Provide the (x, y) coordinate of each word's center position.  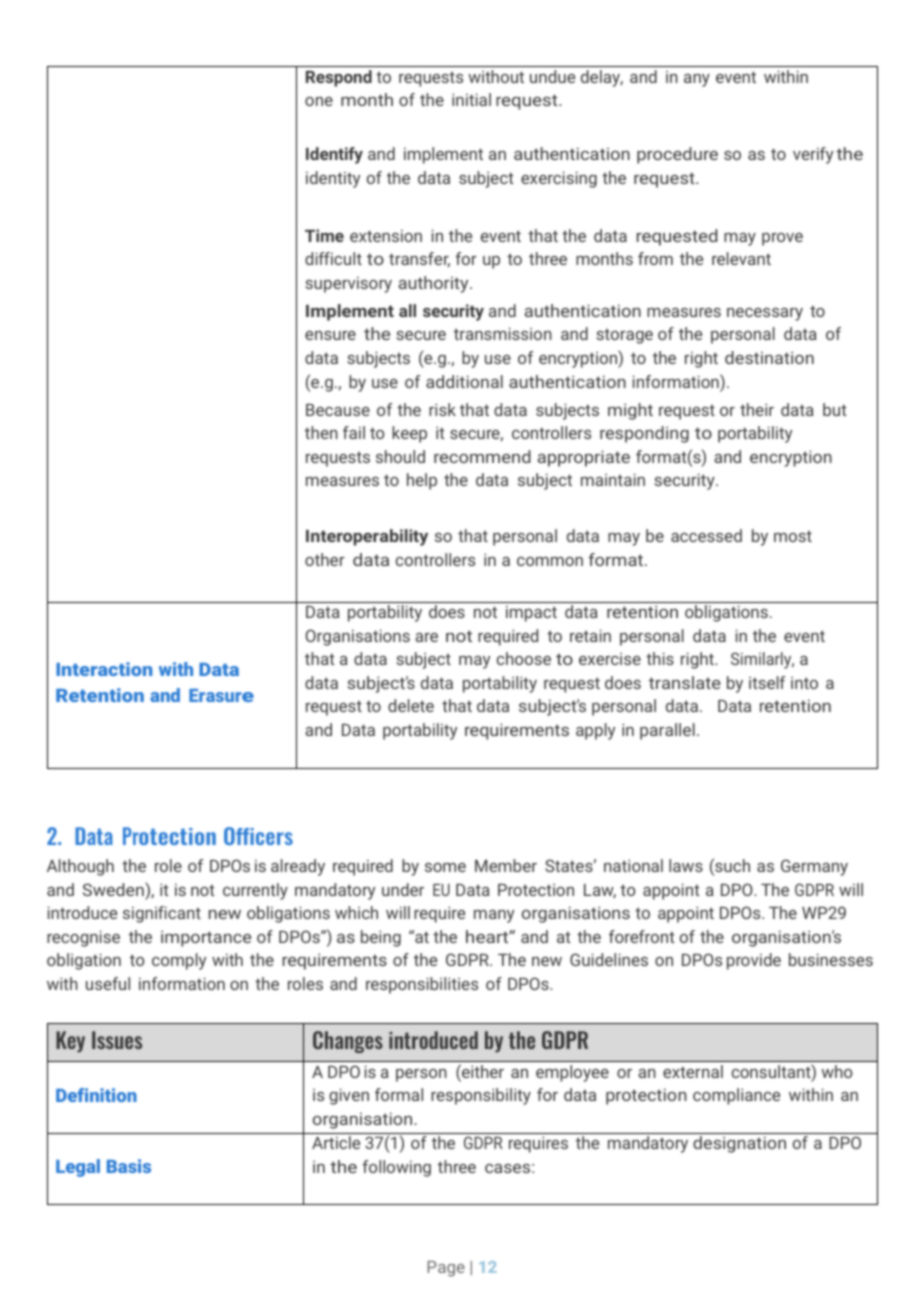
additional (464, 381)
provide (754, 961)
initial (471, 99)
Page (446, 1269)
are (426, 637)
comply (179, 961)
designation (739, 1144)
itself (767, 682)
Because (338, 410)
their (757, 409)
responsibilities (422, 985)
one (319, 101)
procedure (677, 155)
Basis (129, 1166)
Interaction (104, 669)
